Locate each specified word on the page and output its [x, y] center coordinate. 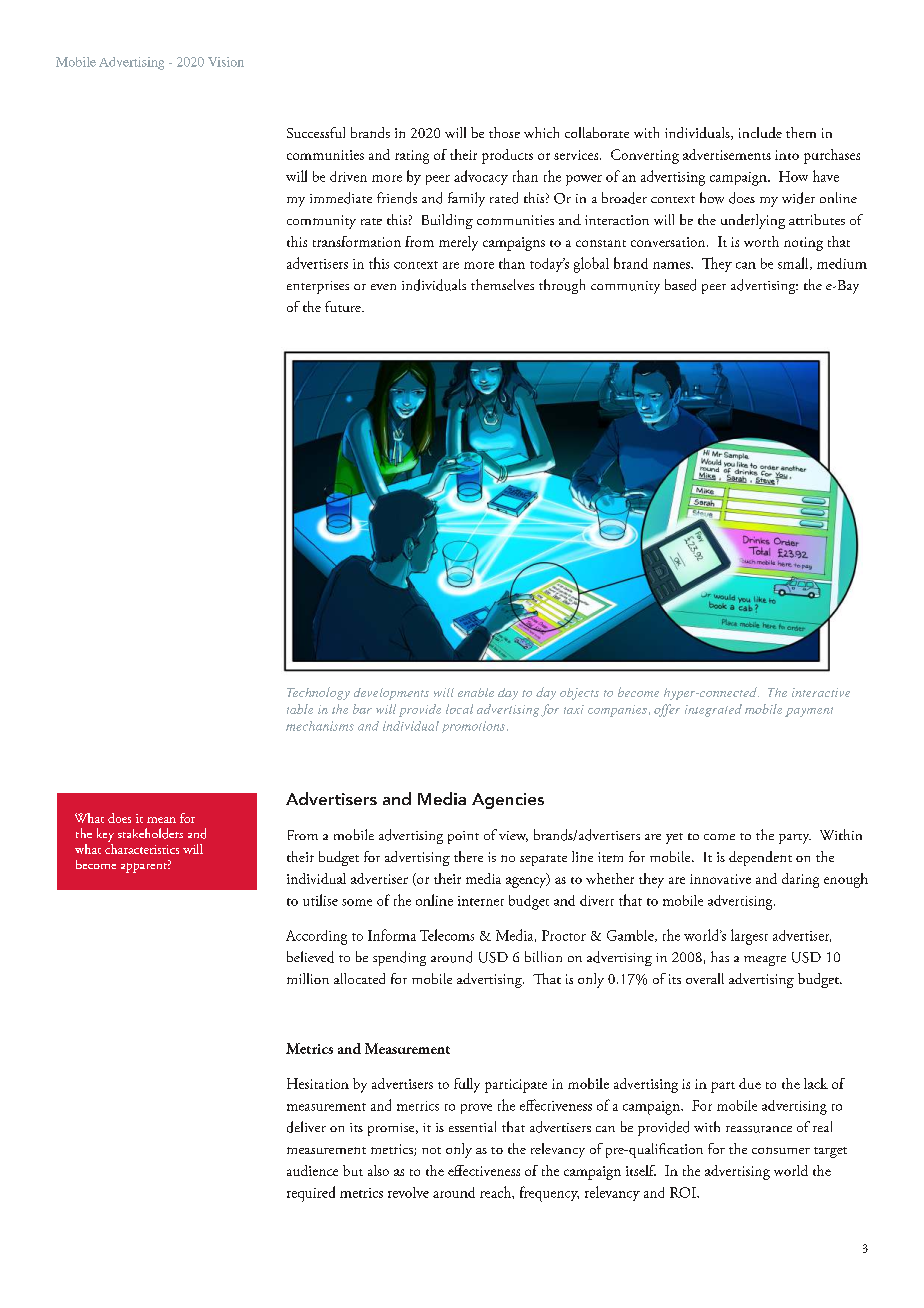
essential [472, 1126]
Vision [226, 62]
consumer [781, 1150]
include [760, 132]
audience [312, 1170]
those [504, 132]
